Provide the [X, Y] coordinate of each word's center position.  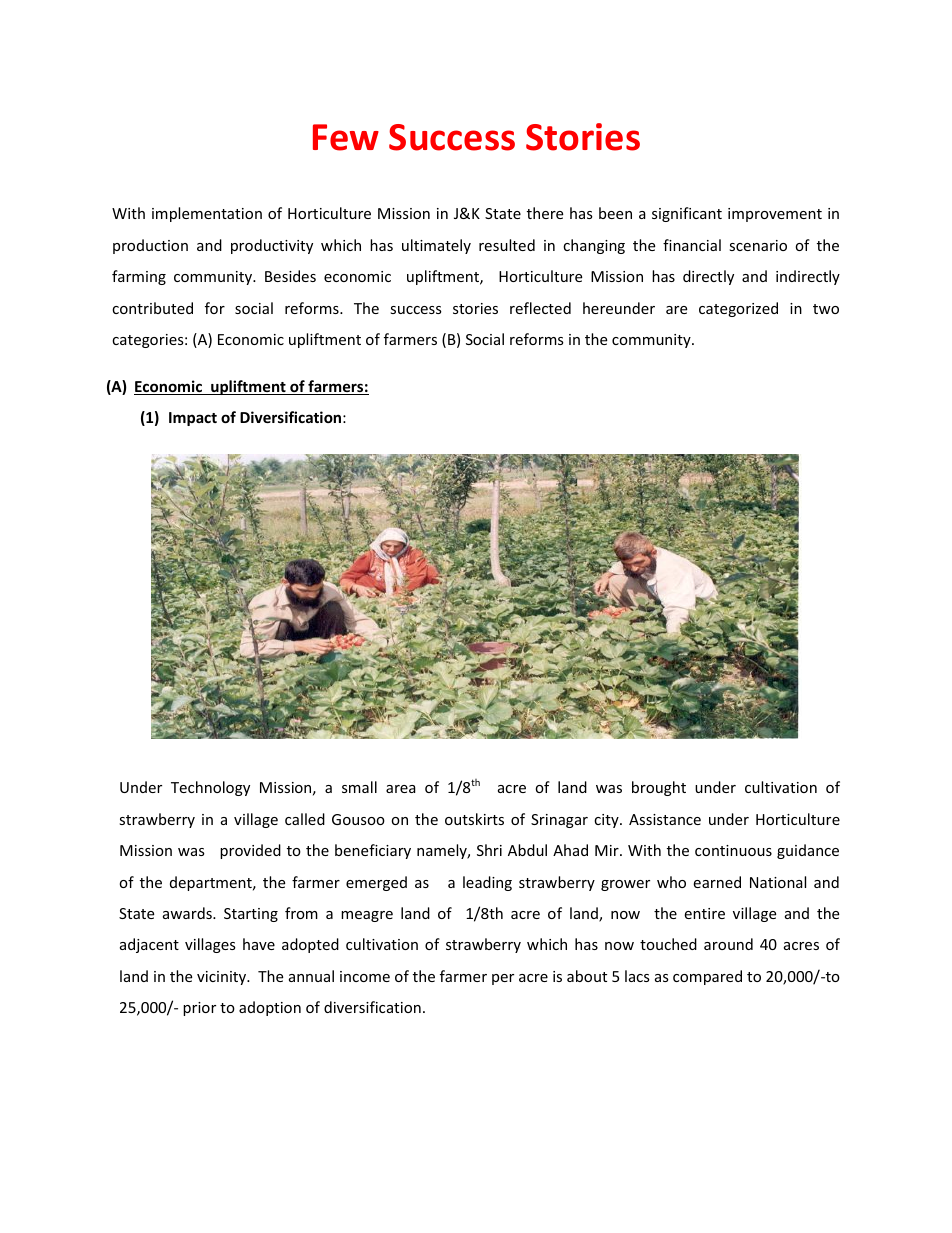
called [305, 819]
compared [707, 977]
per [503, 979]
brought [659, 788]
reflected [540, 308]
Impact [193, 419]
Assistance [665, 819]
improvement [775, 215]
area [401, 789]
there [545, 213]
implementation [207, 214]
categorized [738, 309]
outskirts [474, 819]
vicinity [222, 978]
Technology [210, 788]
